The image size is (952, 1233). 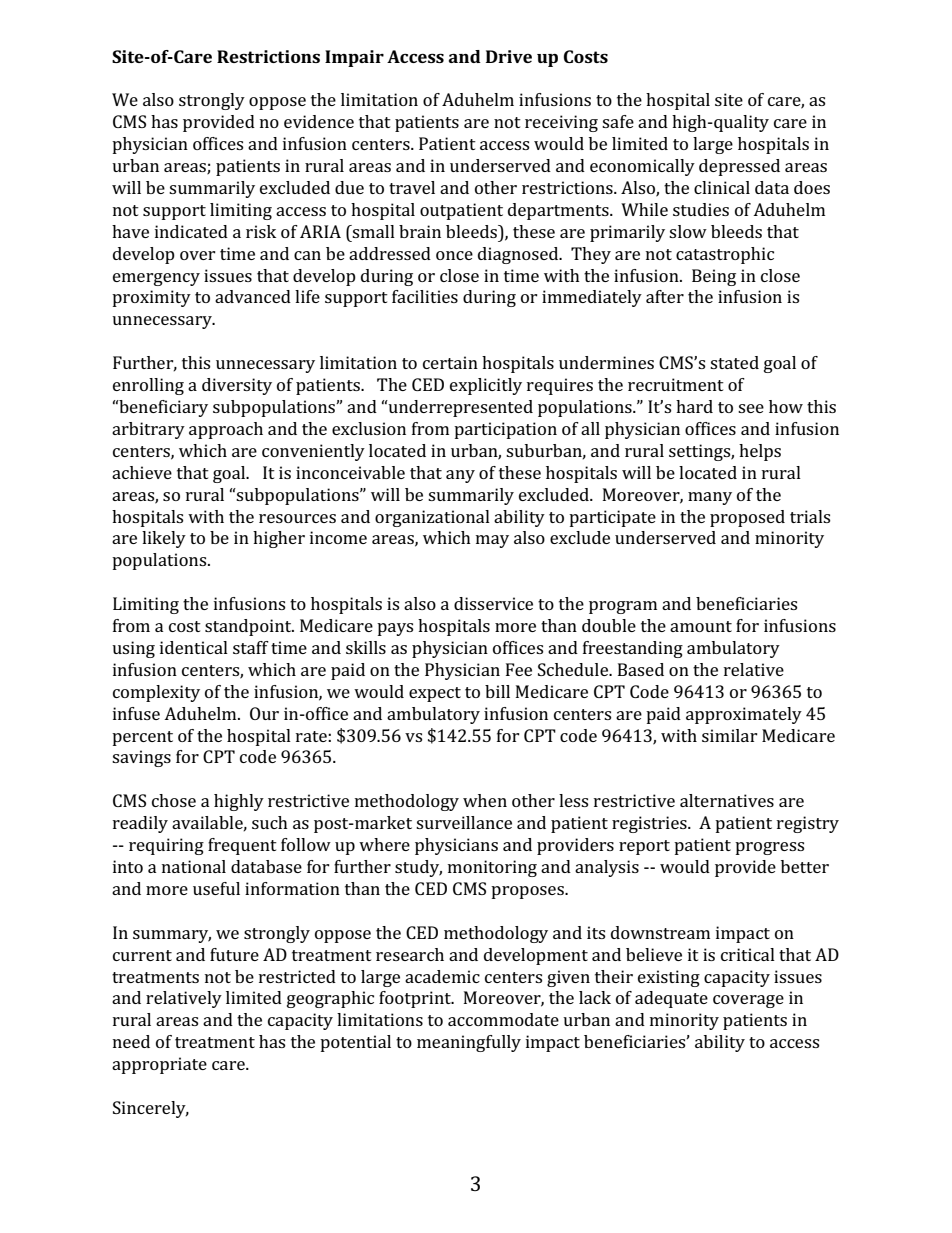 What do you see at coordinates (319, 121) in the screenshot?
I see `evidence` at bounding box center [319, 121].
